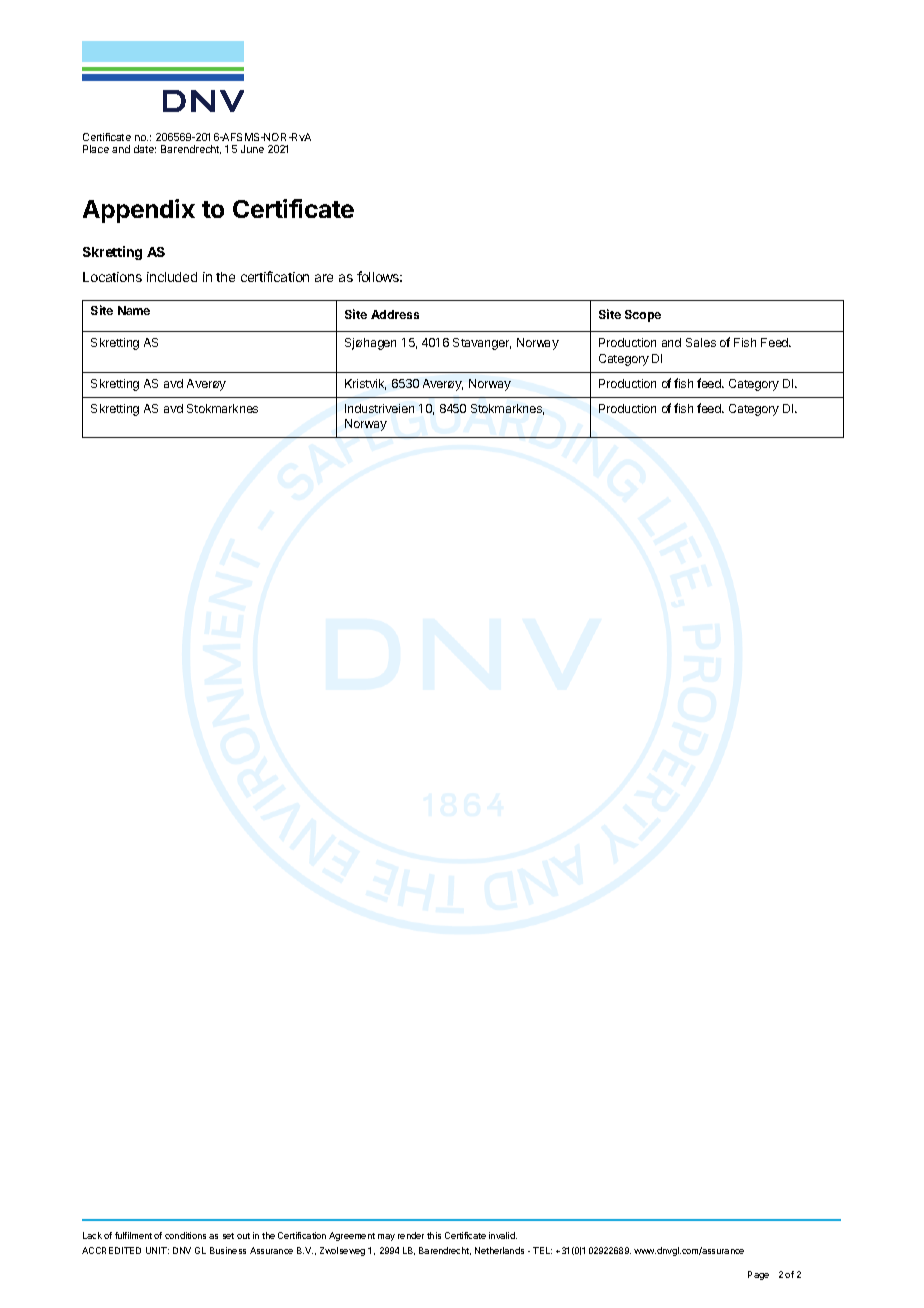  Describe the element at coordinates (395, 314) in the screenshot. I see `Address` at that location.
